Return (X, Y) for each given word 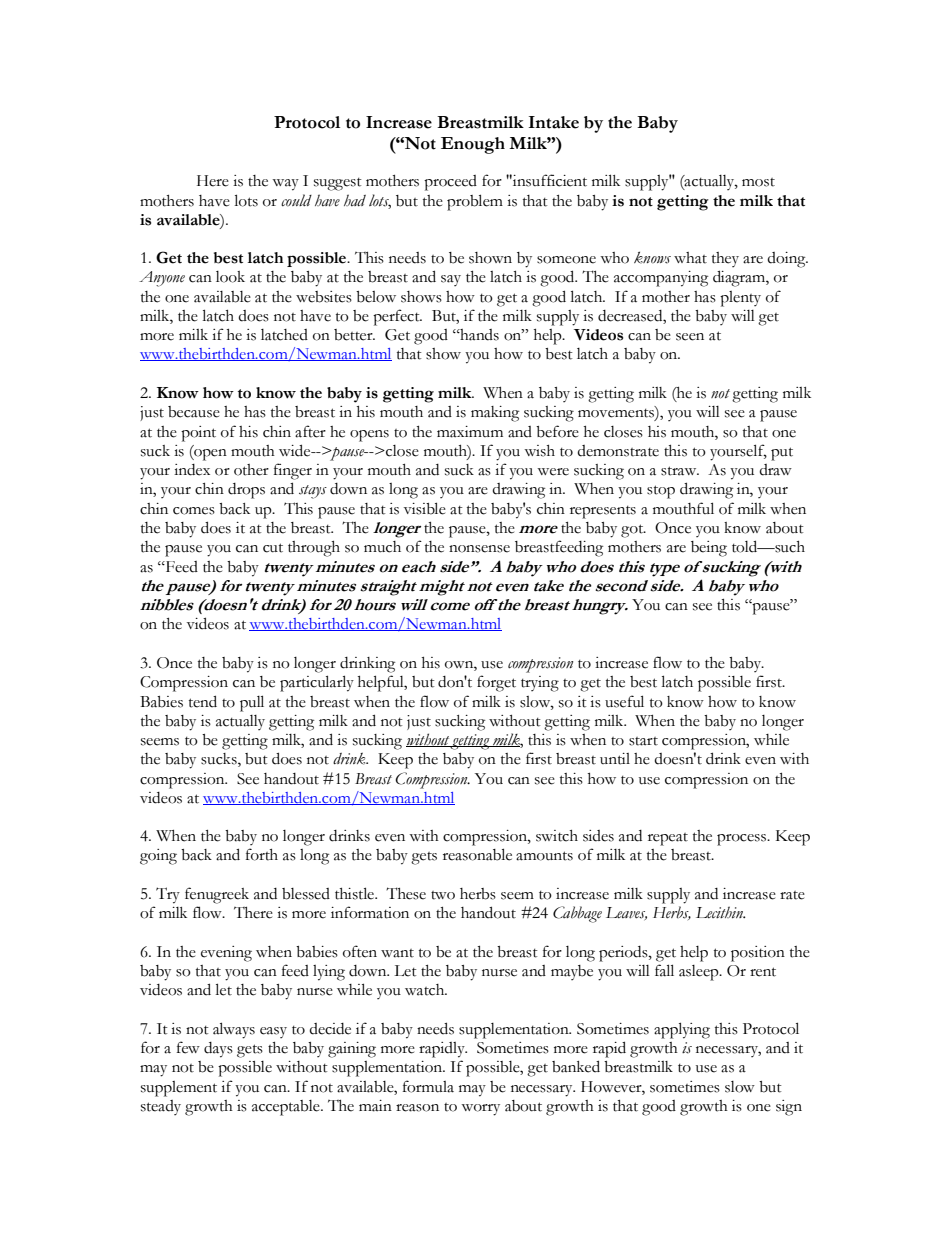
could (296, 200)
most (758, 182)
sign (789, 1108)
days (218, 1050)
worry (480, 1110)
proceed (450, 183)
